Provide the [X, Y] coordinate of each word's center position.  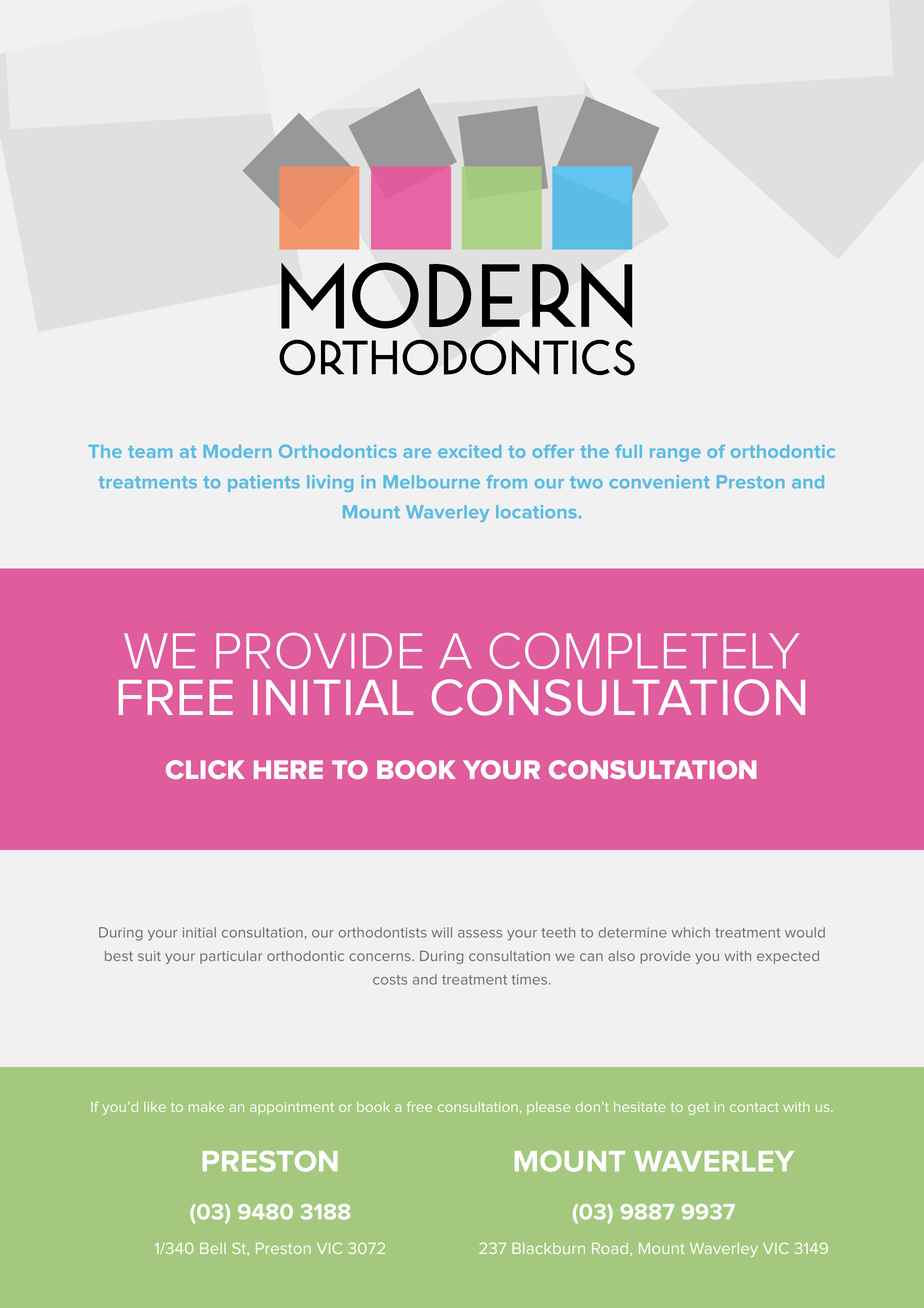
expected [788, 957]
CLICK [205, 769]
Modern [237, 451]
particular [231, 957]
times [530, 979]
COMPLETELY [644, 651]
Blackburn [548, 1248]
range [675, 455]
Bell [213, 1248]
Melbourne [431, 482]
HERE [288, 769]
